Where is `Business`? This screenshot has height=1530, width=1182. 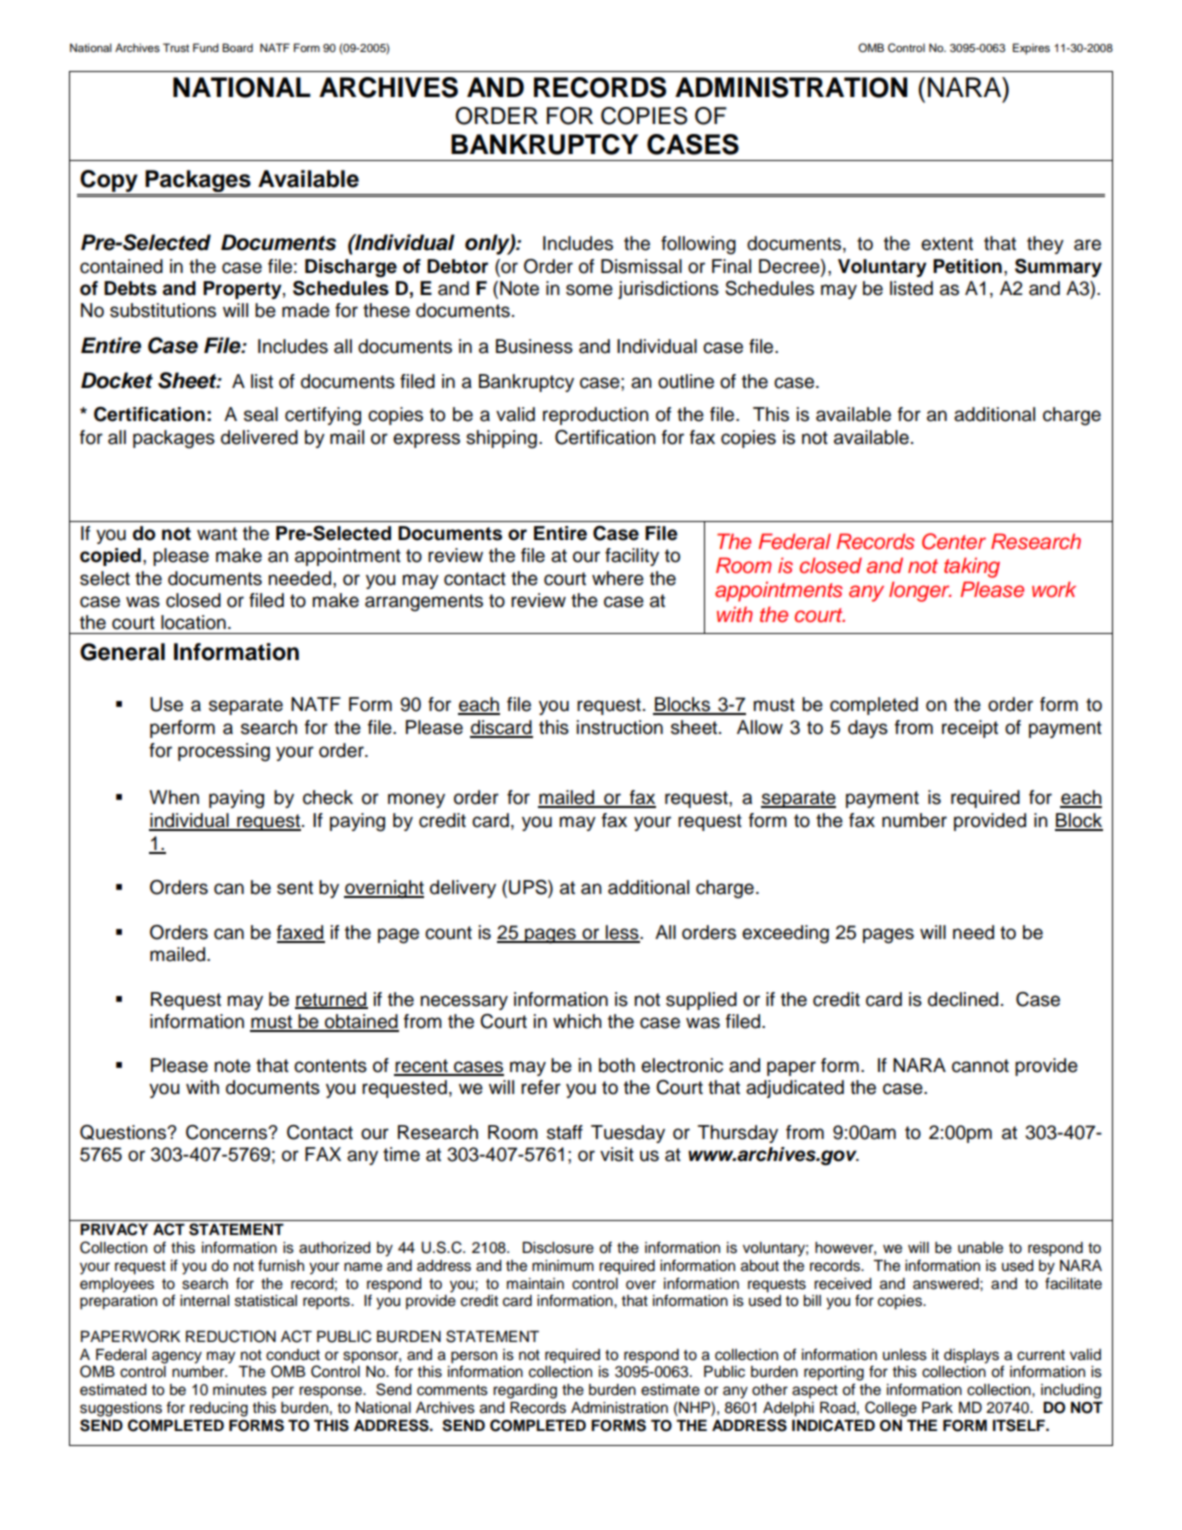
Business is located at coordinates (534, 346).
